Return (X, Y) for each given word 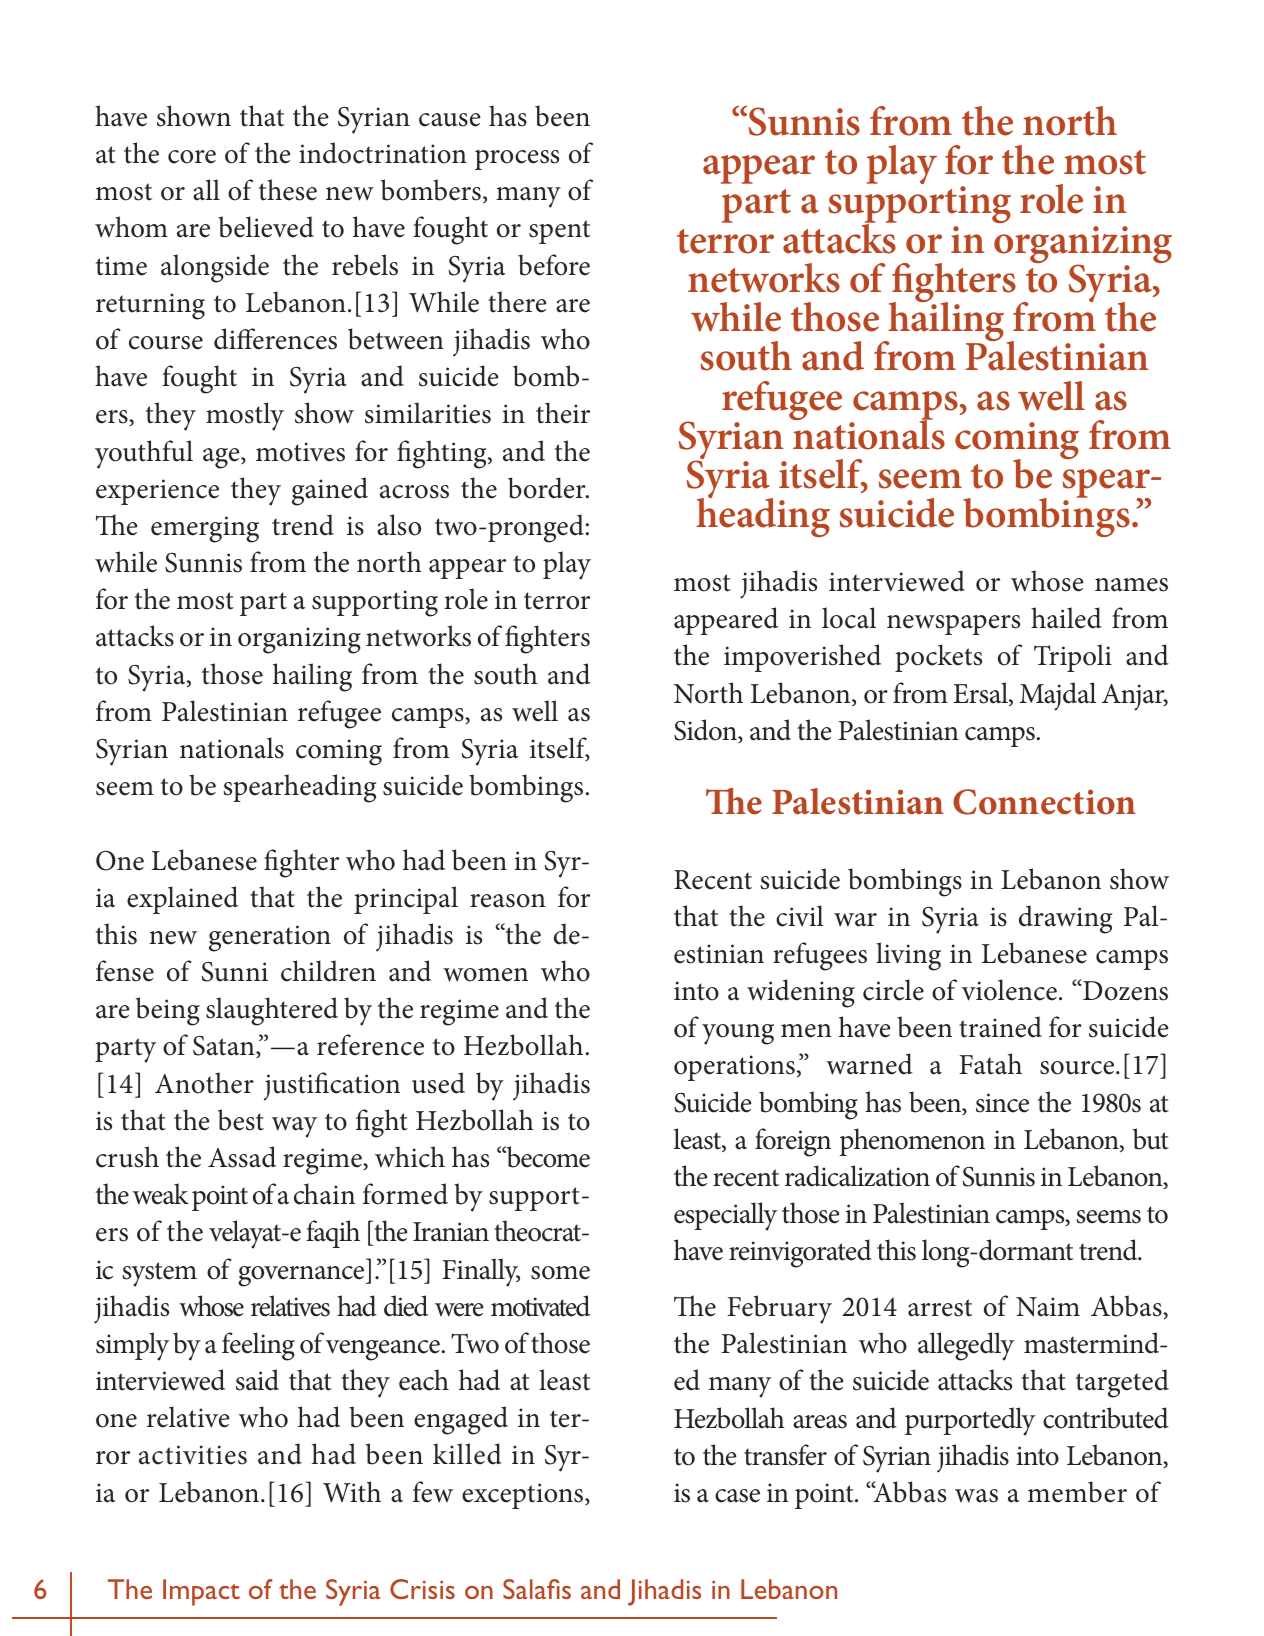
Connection (1044, 802)
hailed (1066, 618)
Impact (201, 1592)
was (976, 1496)
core (192, 157)
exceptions (524, 1496)
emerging (205, 529)
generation (270, 938)
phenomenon (912, 1142)
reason (508, 901)
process (517, 160)
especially (725, 1216)
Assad (242, 1157)
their (563, 413)
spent (559, 232)
